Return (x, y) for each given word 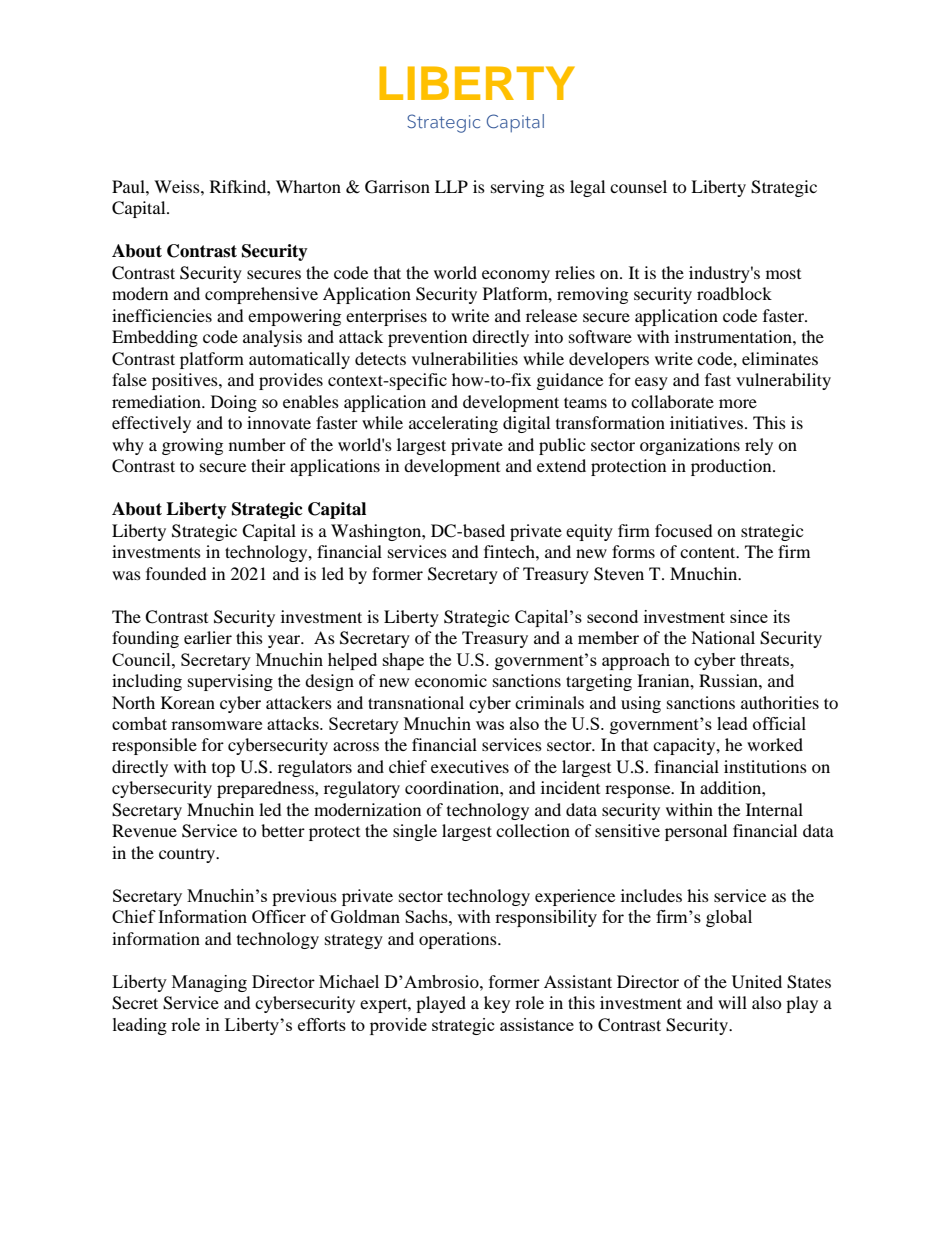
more (738, 403)
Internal (774, 809)
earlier (208, 637)
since (749, 616)
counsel (638, 186)
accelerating (453, 424)
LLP (451, 186)
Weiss (178, 186)
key (497, 1004)
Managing (209, 983)
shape (403, 661)
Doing (234, 403)
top (223, 770)
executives (470, 766)
